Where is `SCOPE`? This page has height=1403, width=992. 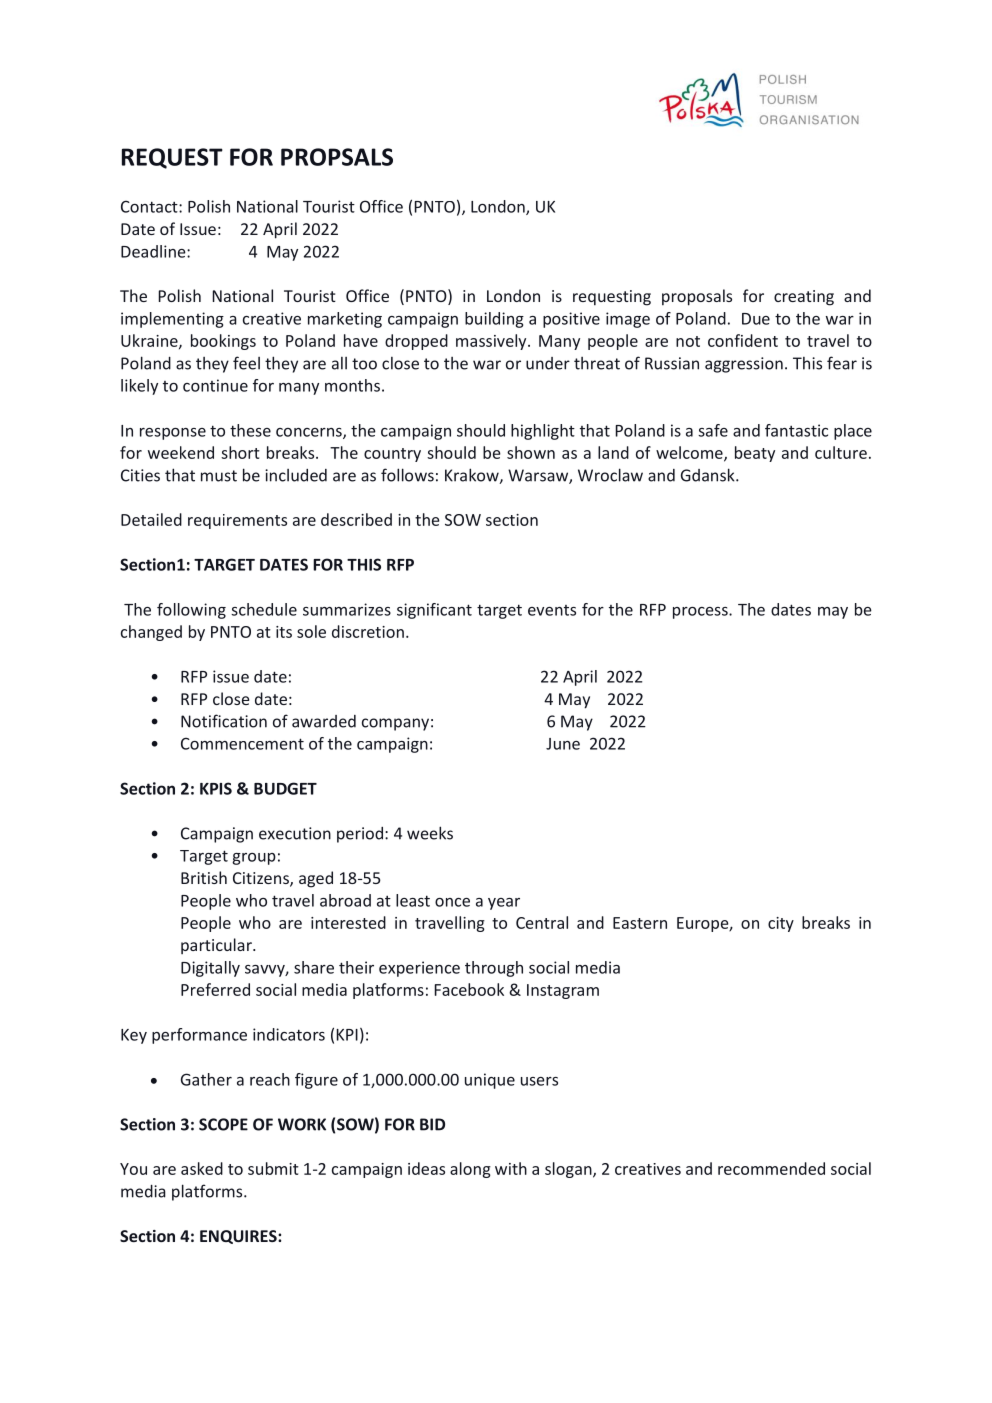
SCOPE is located at coordinates (223, 1124).
